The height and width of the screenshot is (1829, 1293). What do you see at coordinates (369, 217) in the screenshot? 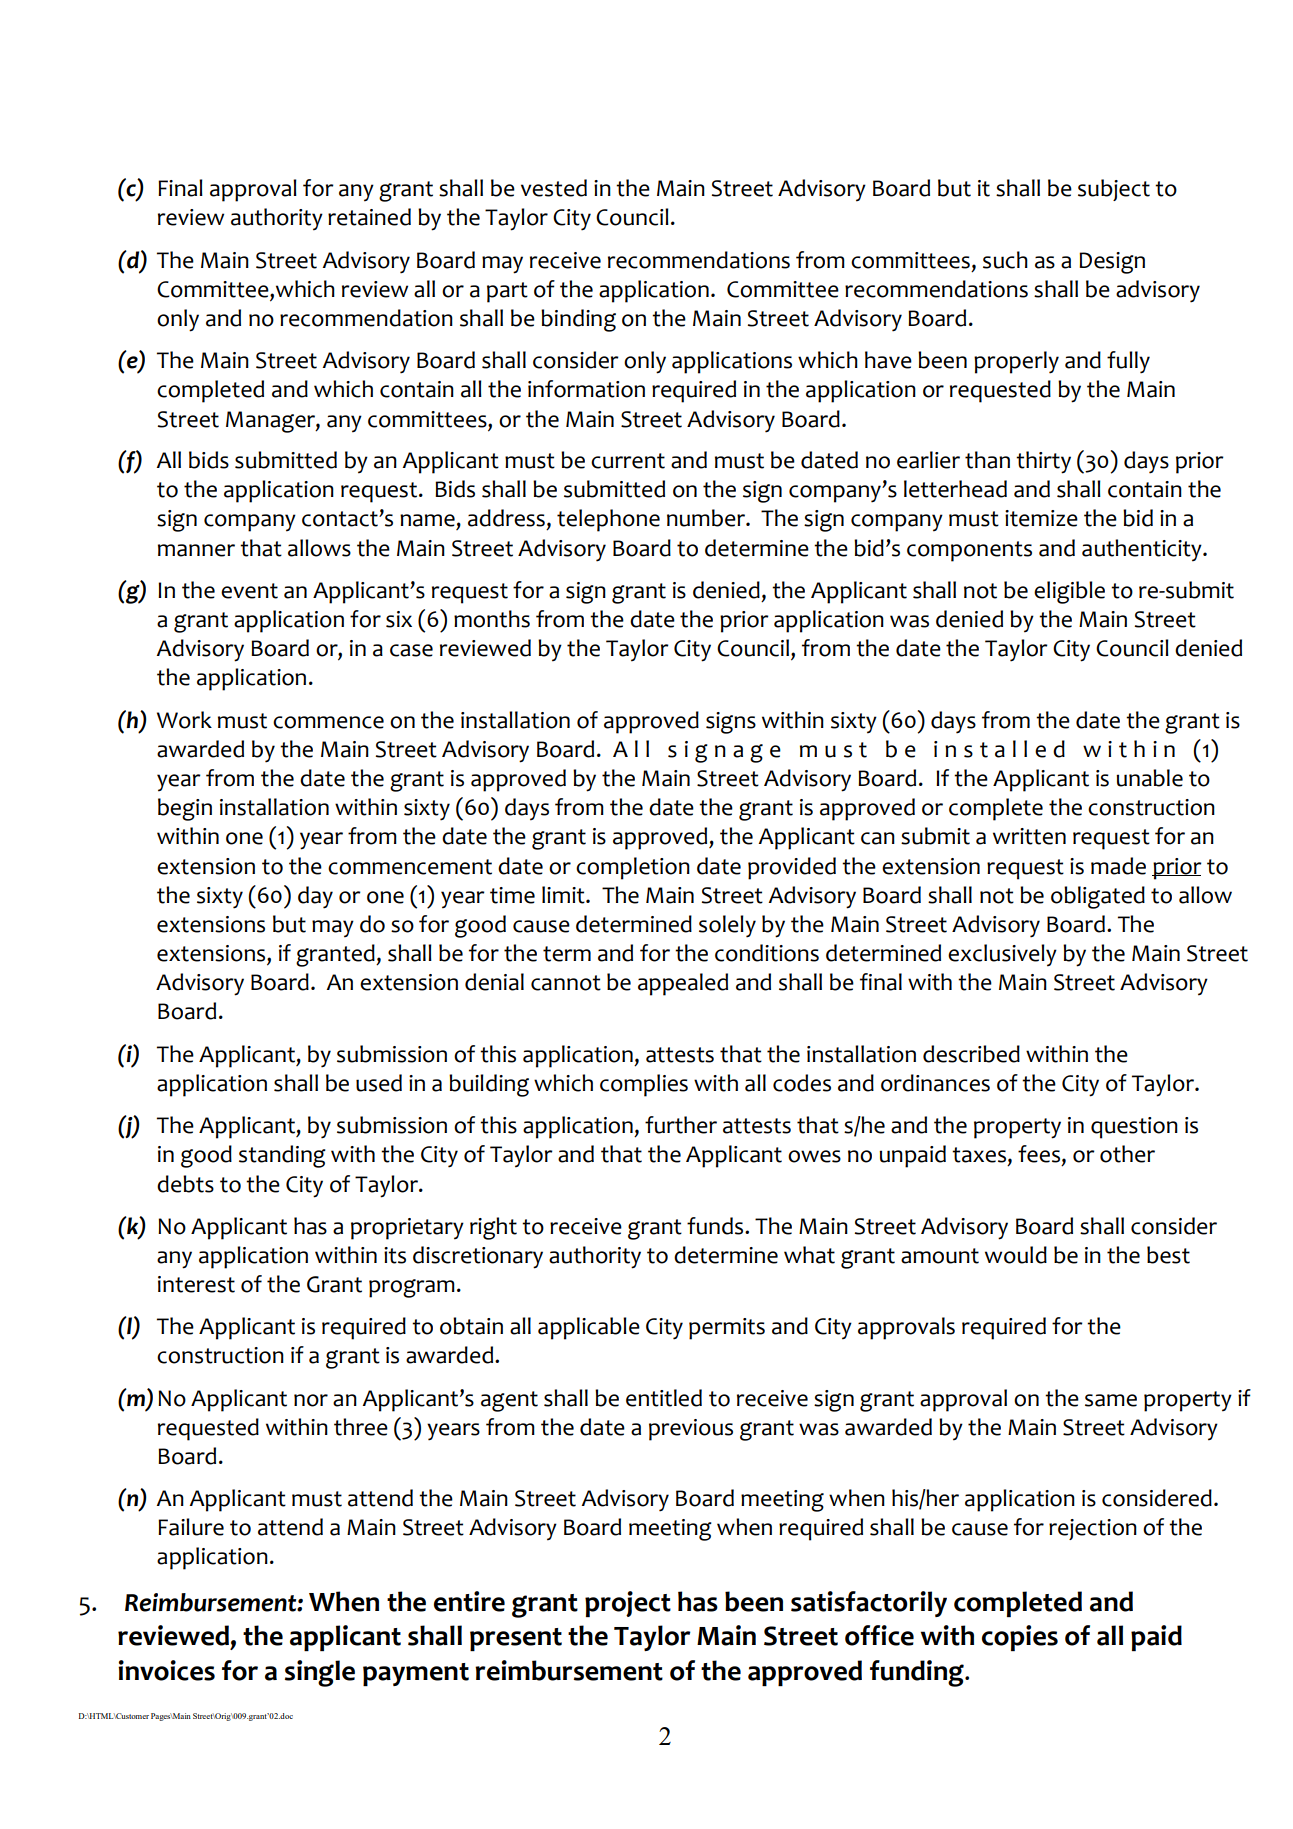
I see `retained` at bounding box center [369, 217].
